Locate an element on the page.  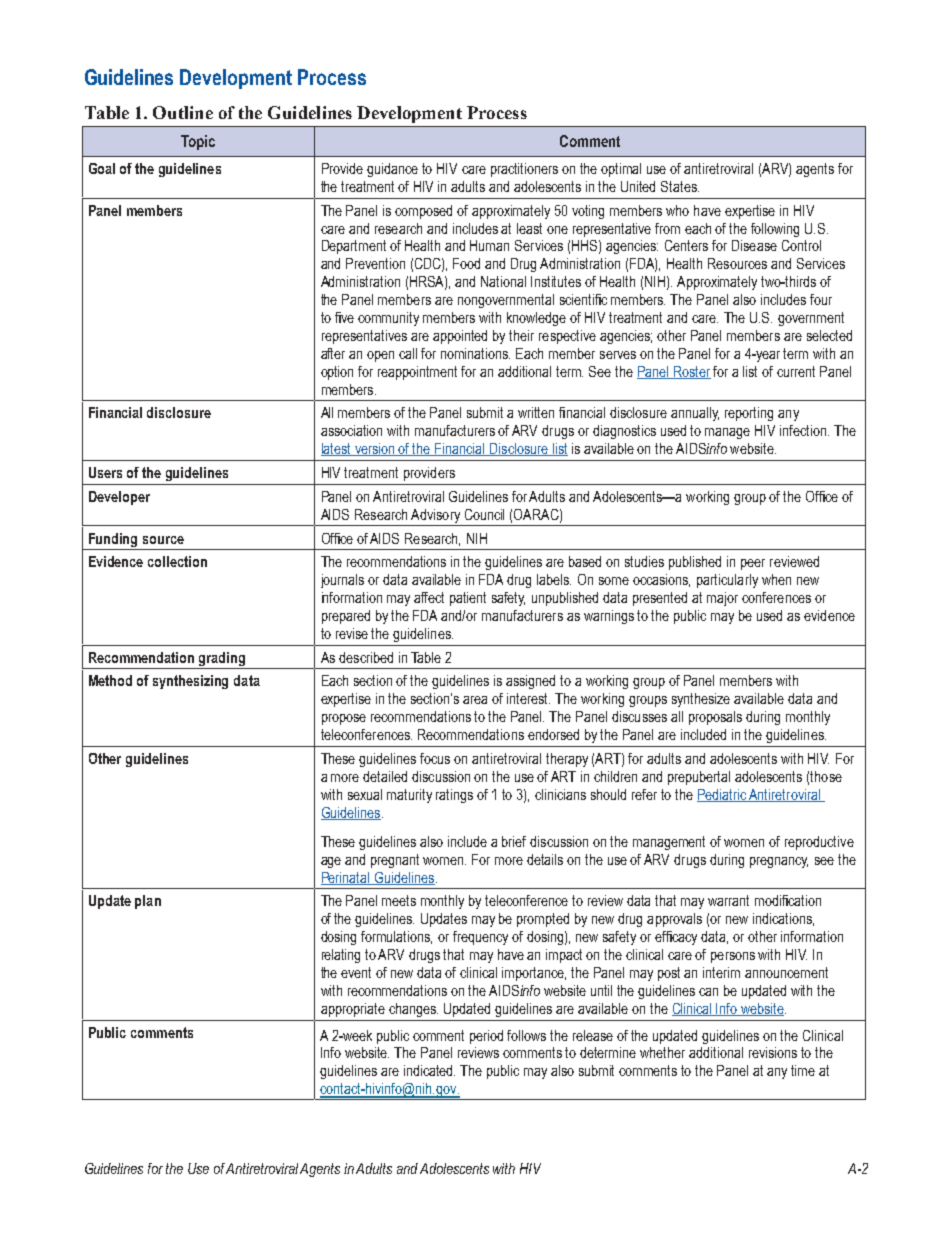
Developer is located at coordinates (119, 498).
